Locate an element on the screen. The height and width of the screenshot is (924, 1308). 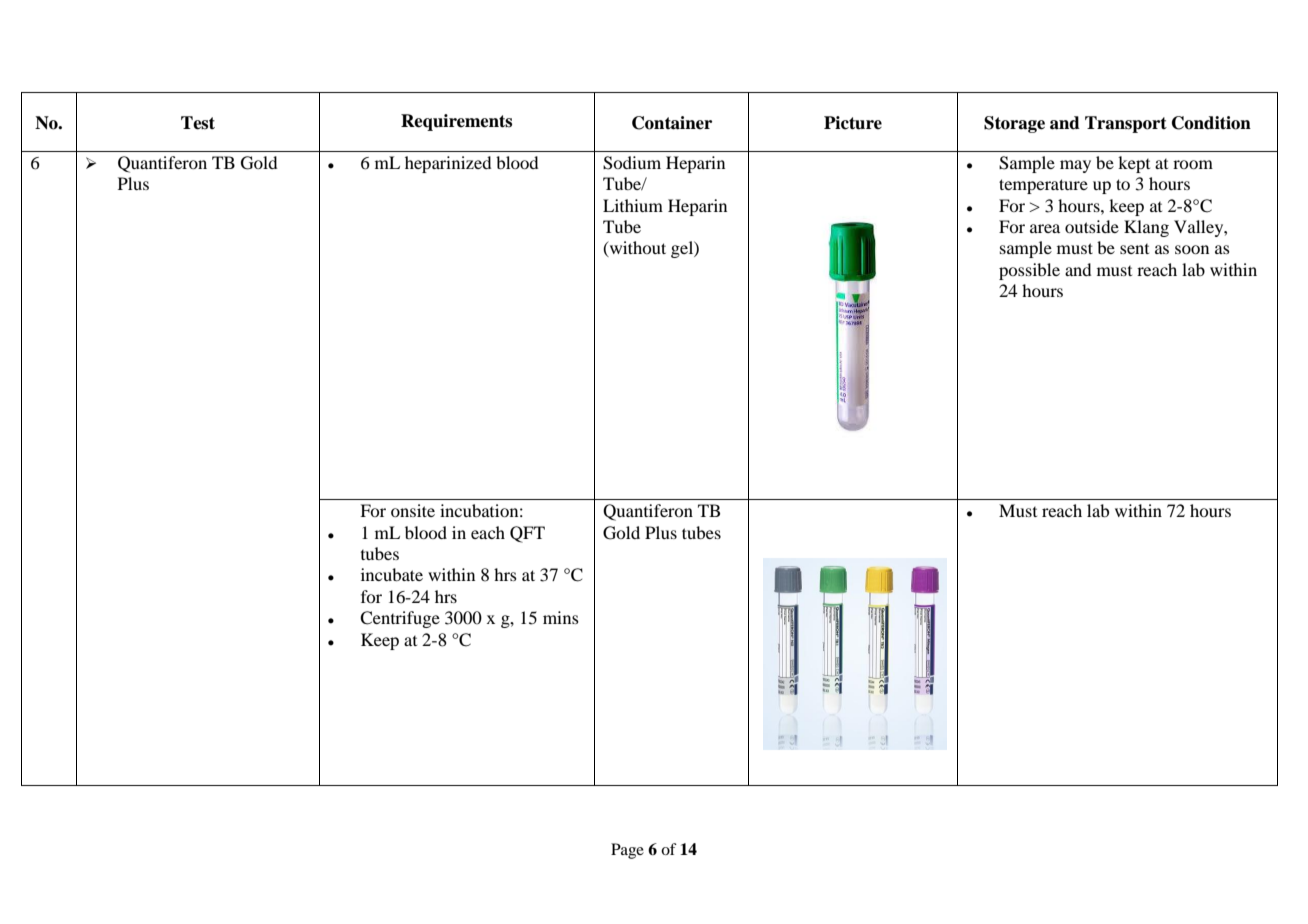
incubate is located at coordinates (392, 574).
